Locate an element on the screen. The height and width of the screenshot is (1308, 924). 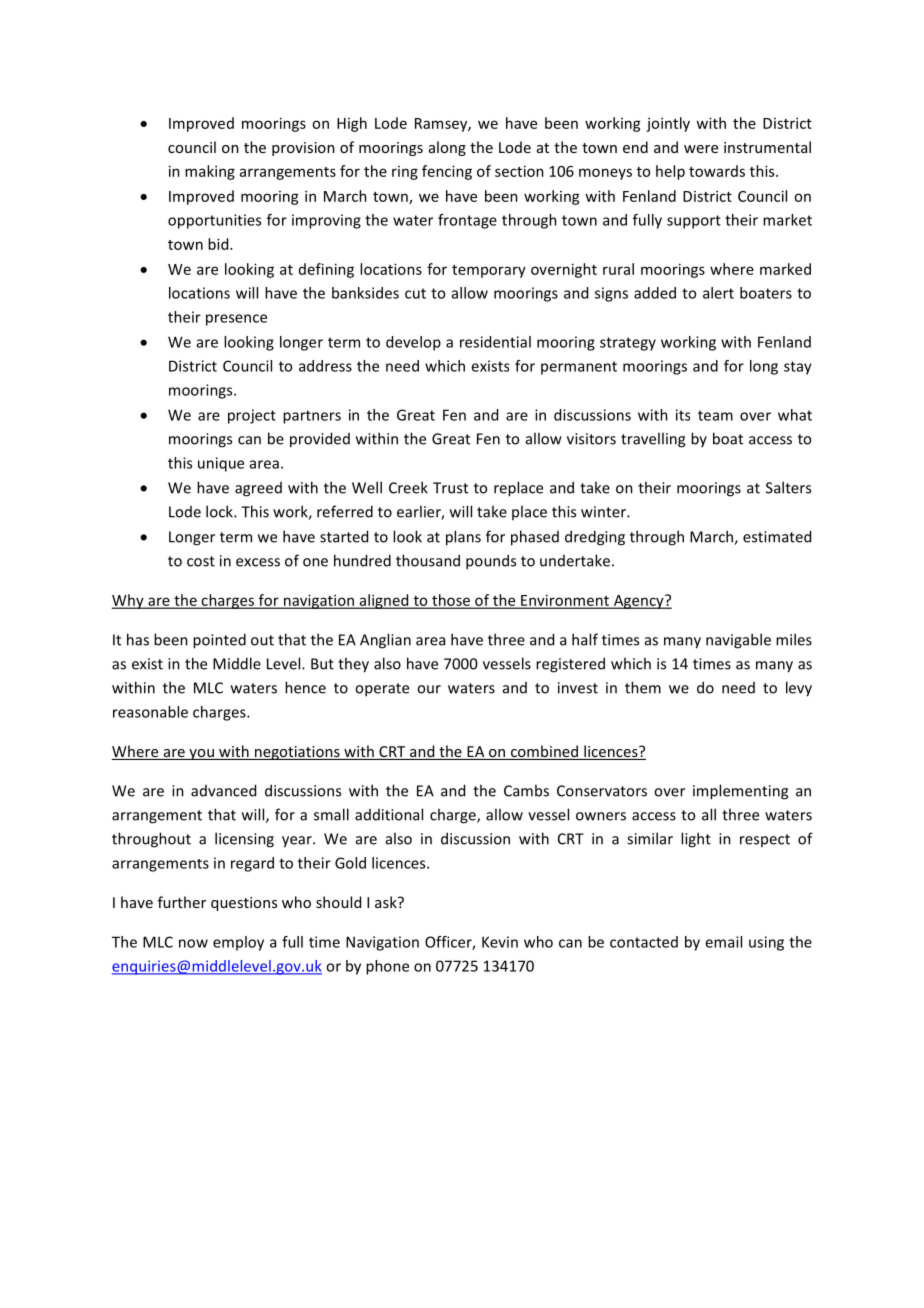
Kevin is located at coordinates (500, 942).
